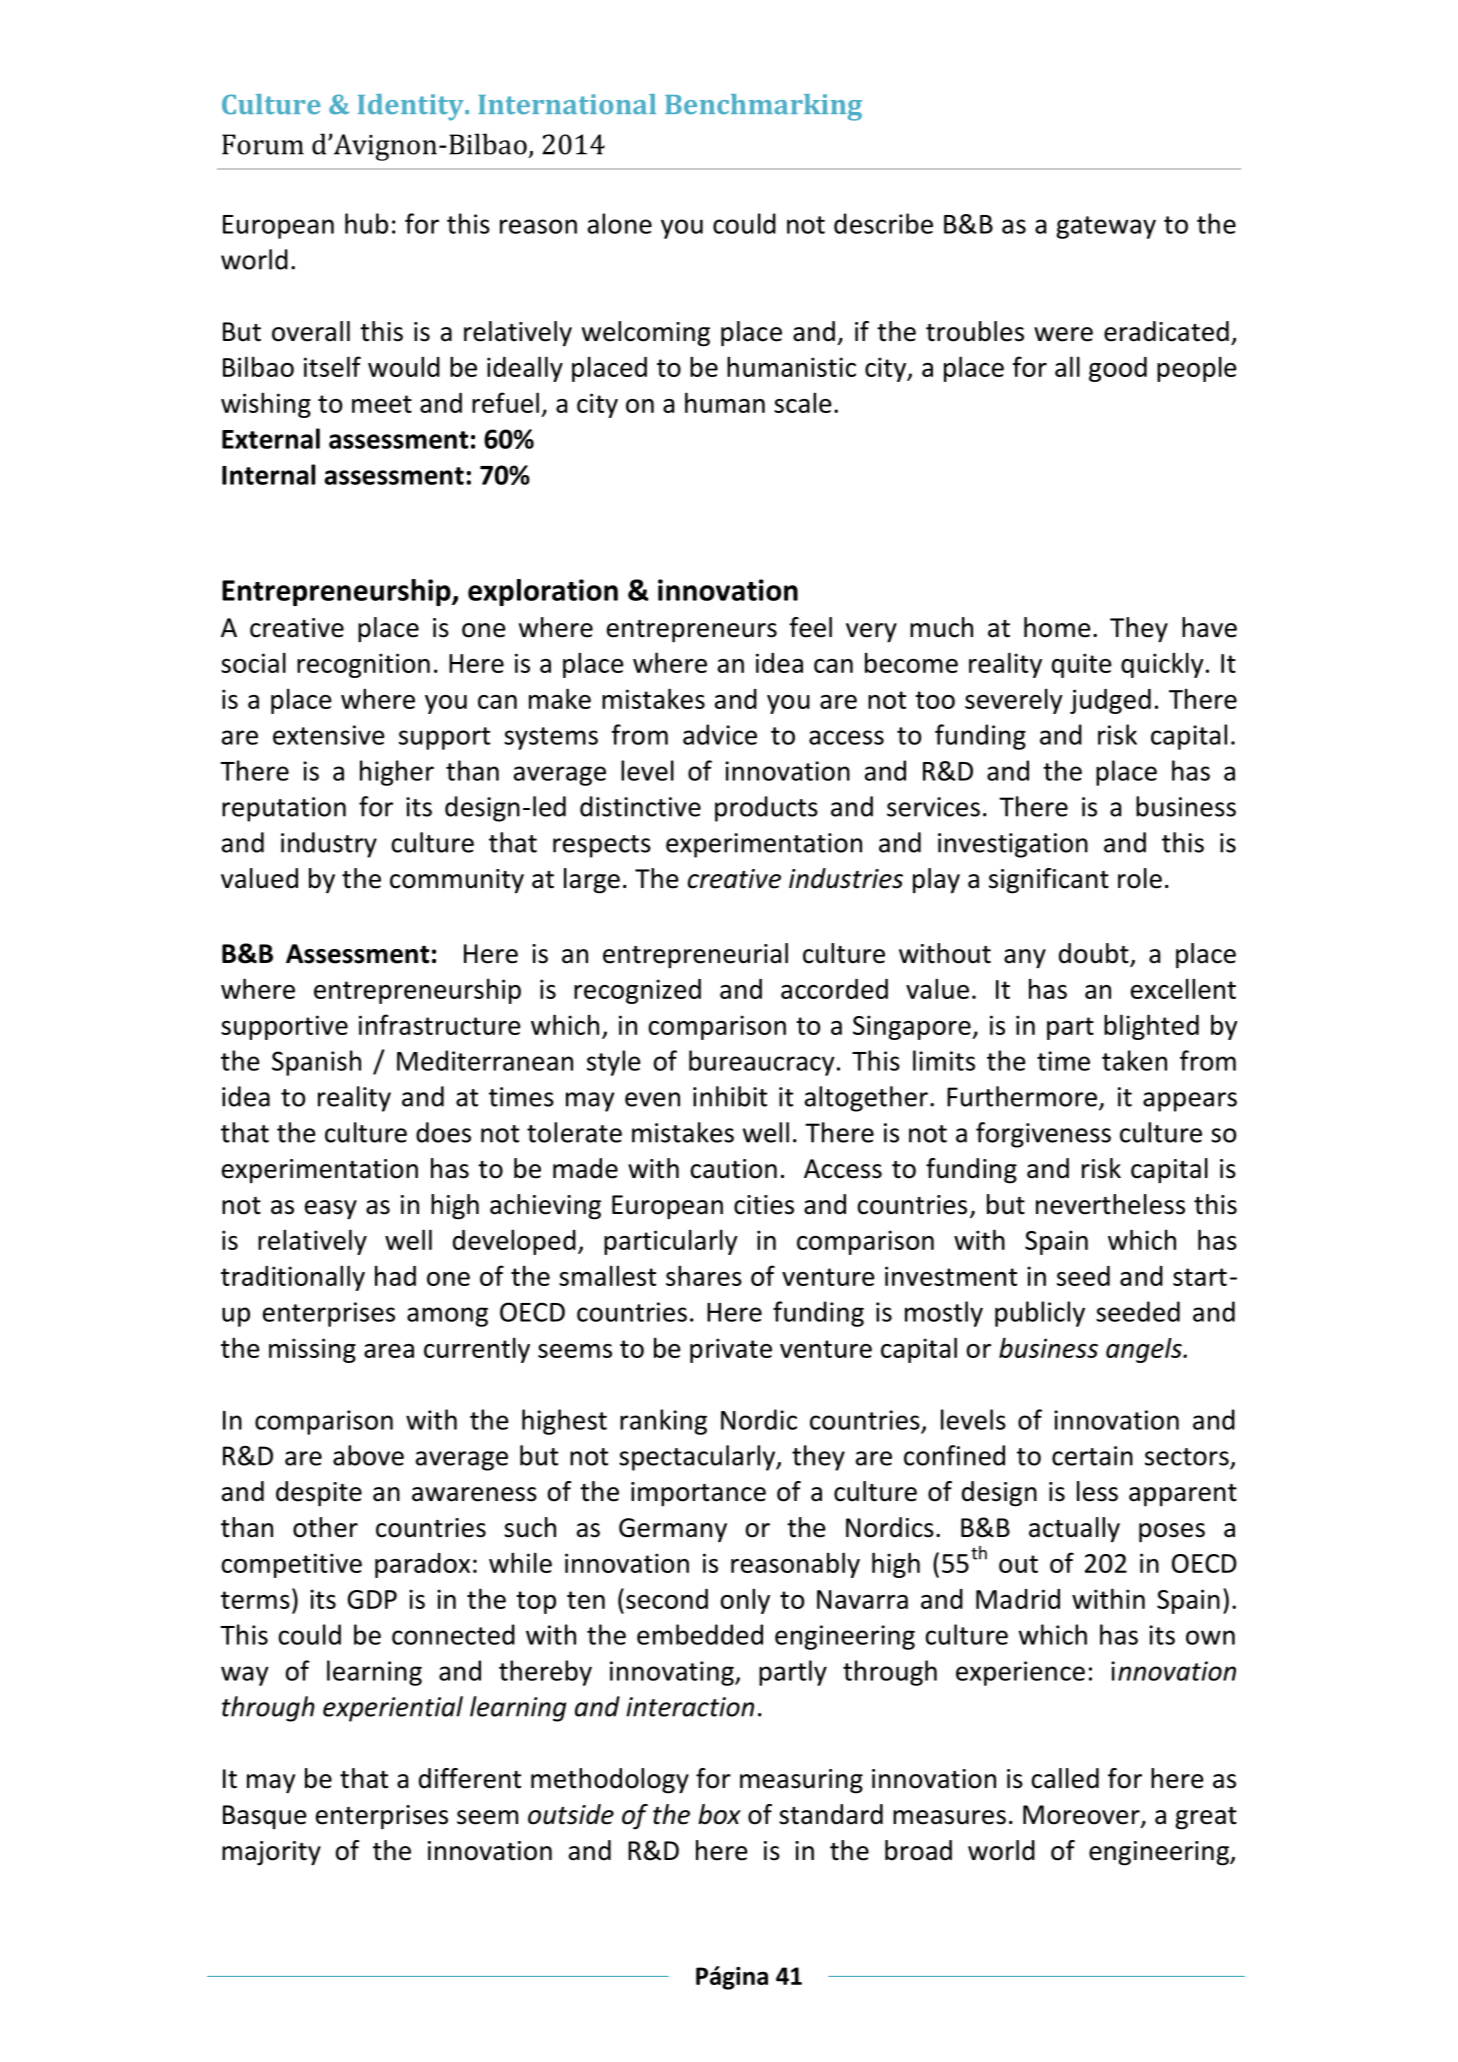 The width and height of the image is (1458, 2062). What do you see at coordinates (412, 107) in the image?
I see `Identity` at bounding box center [412, 107].
